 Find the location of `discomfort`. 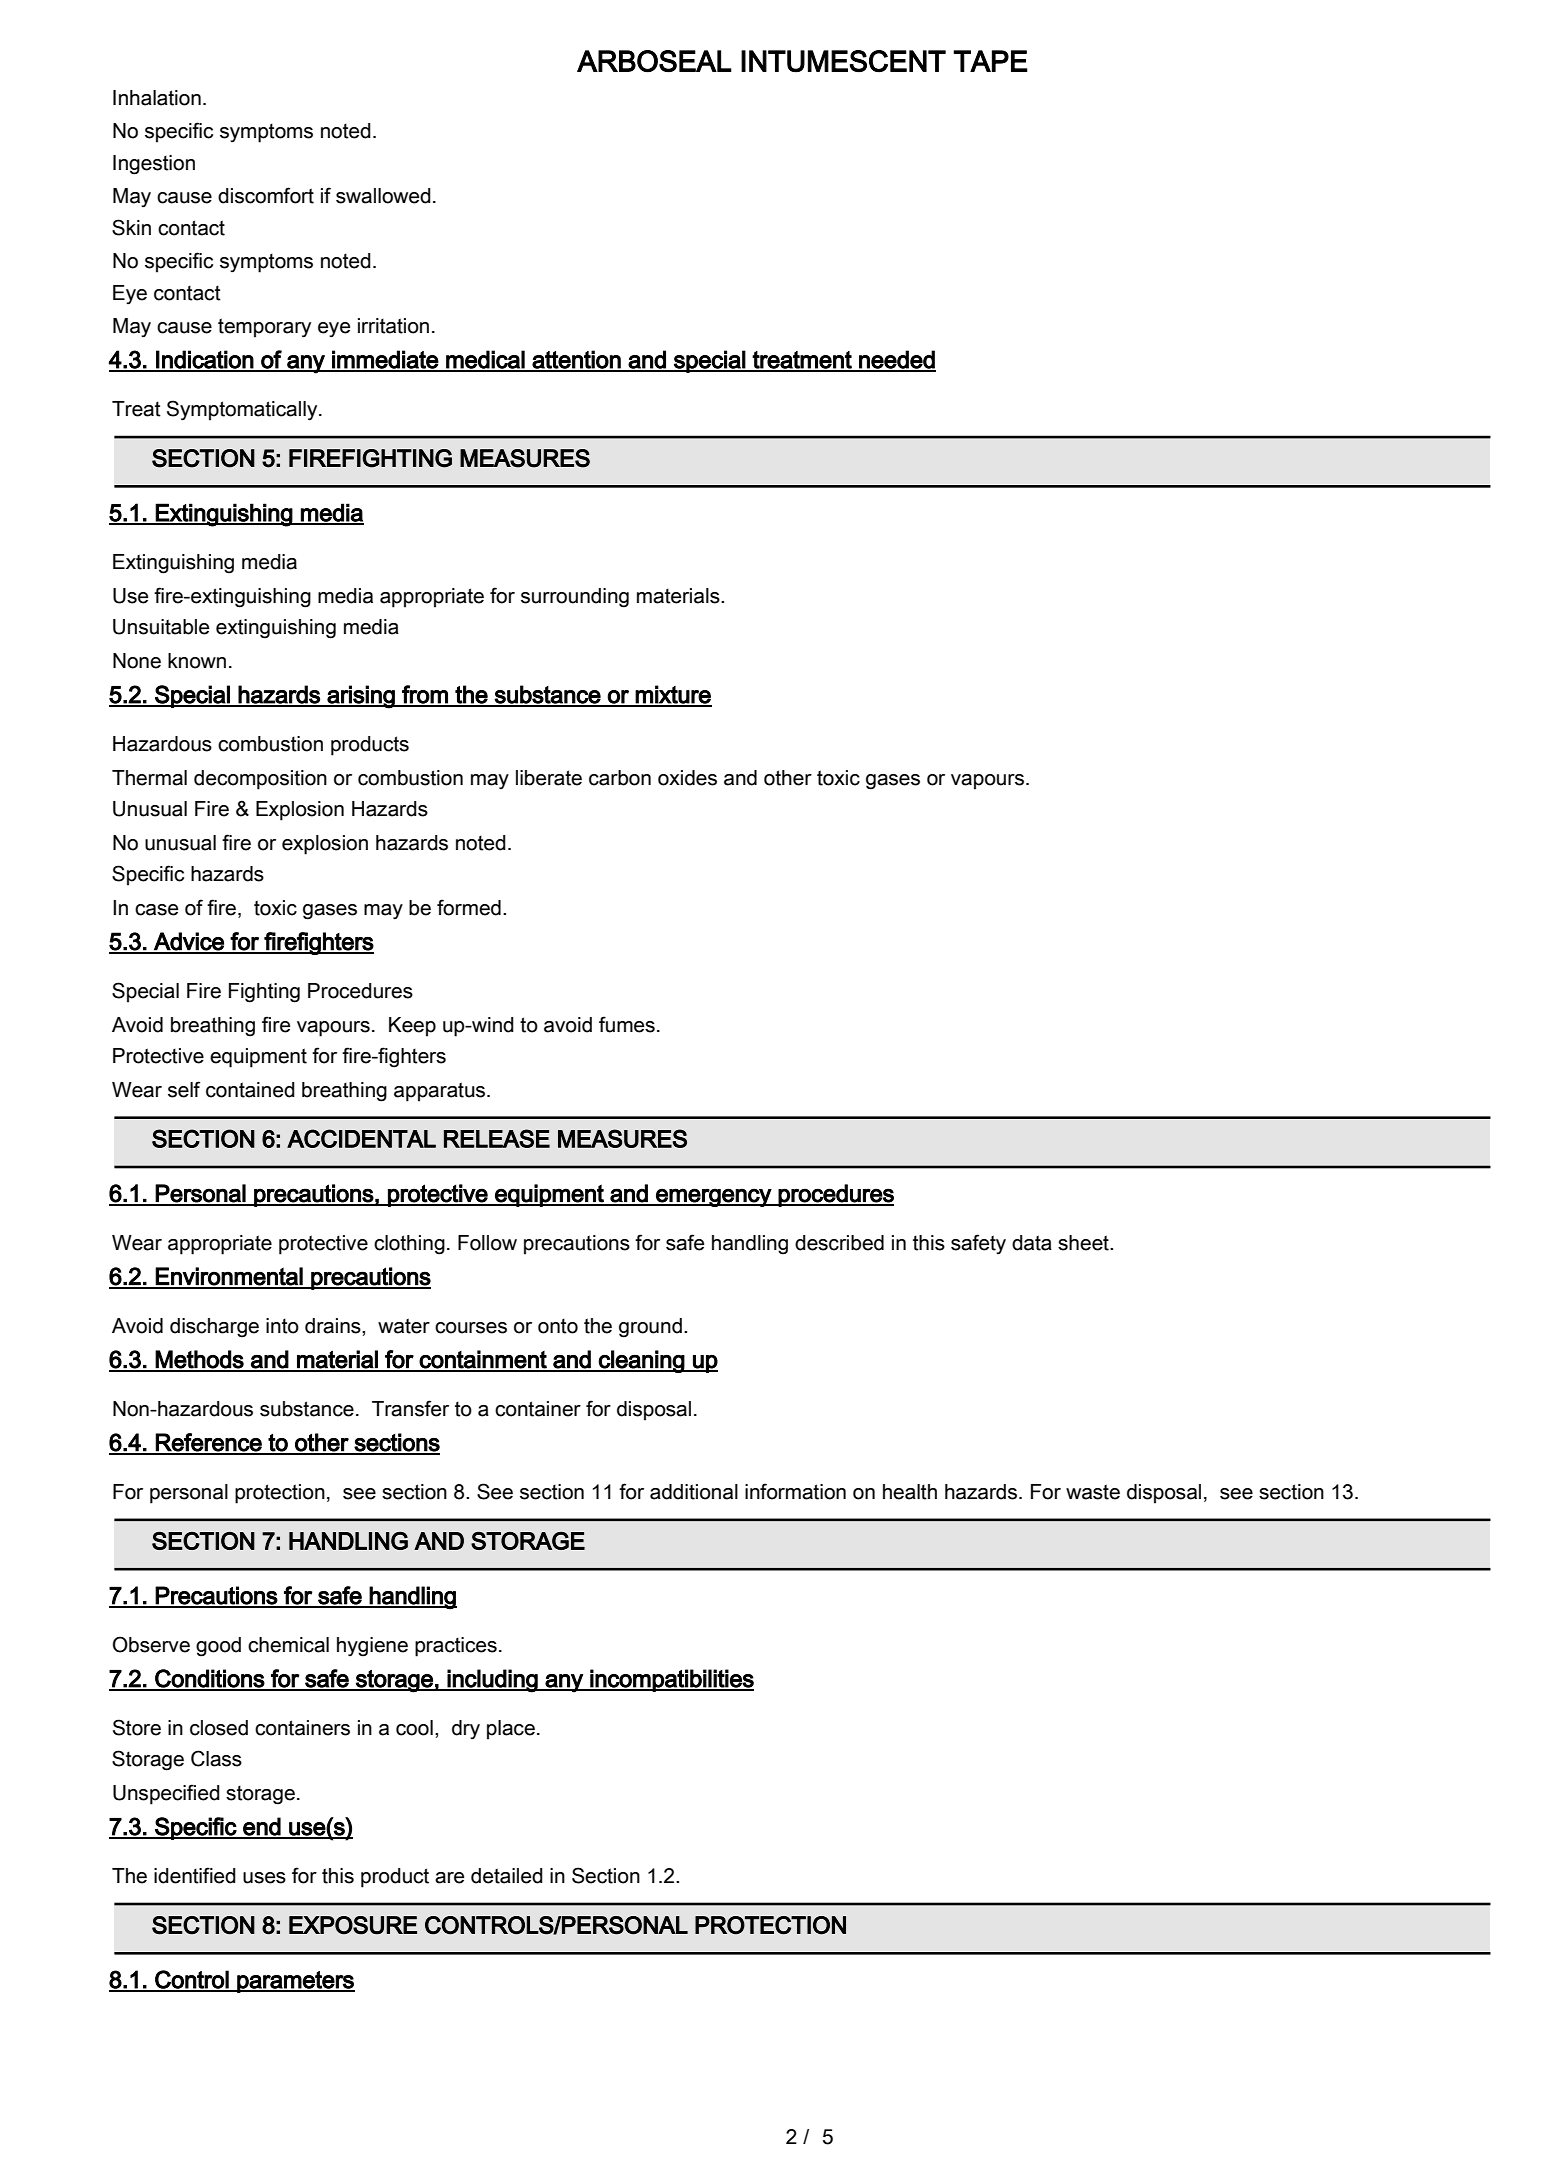

discomfort is located at coordinates (266, 195).
